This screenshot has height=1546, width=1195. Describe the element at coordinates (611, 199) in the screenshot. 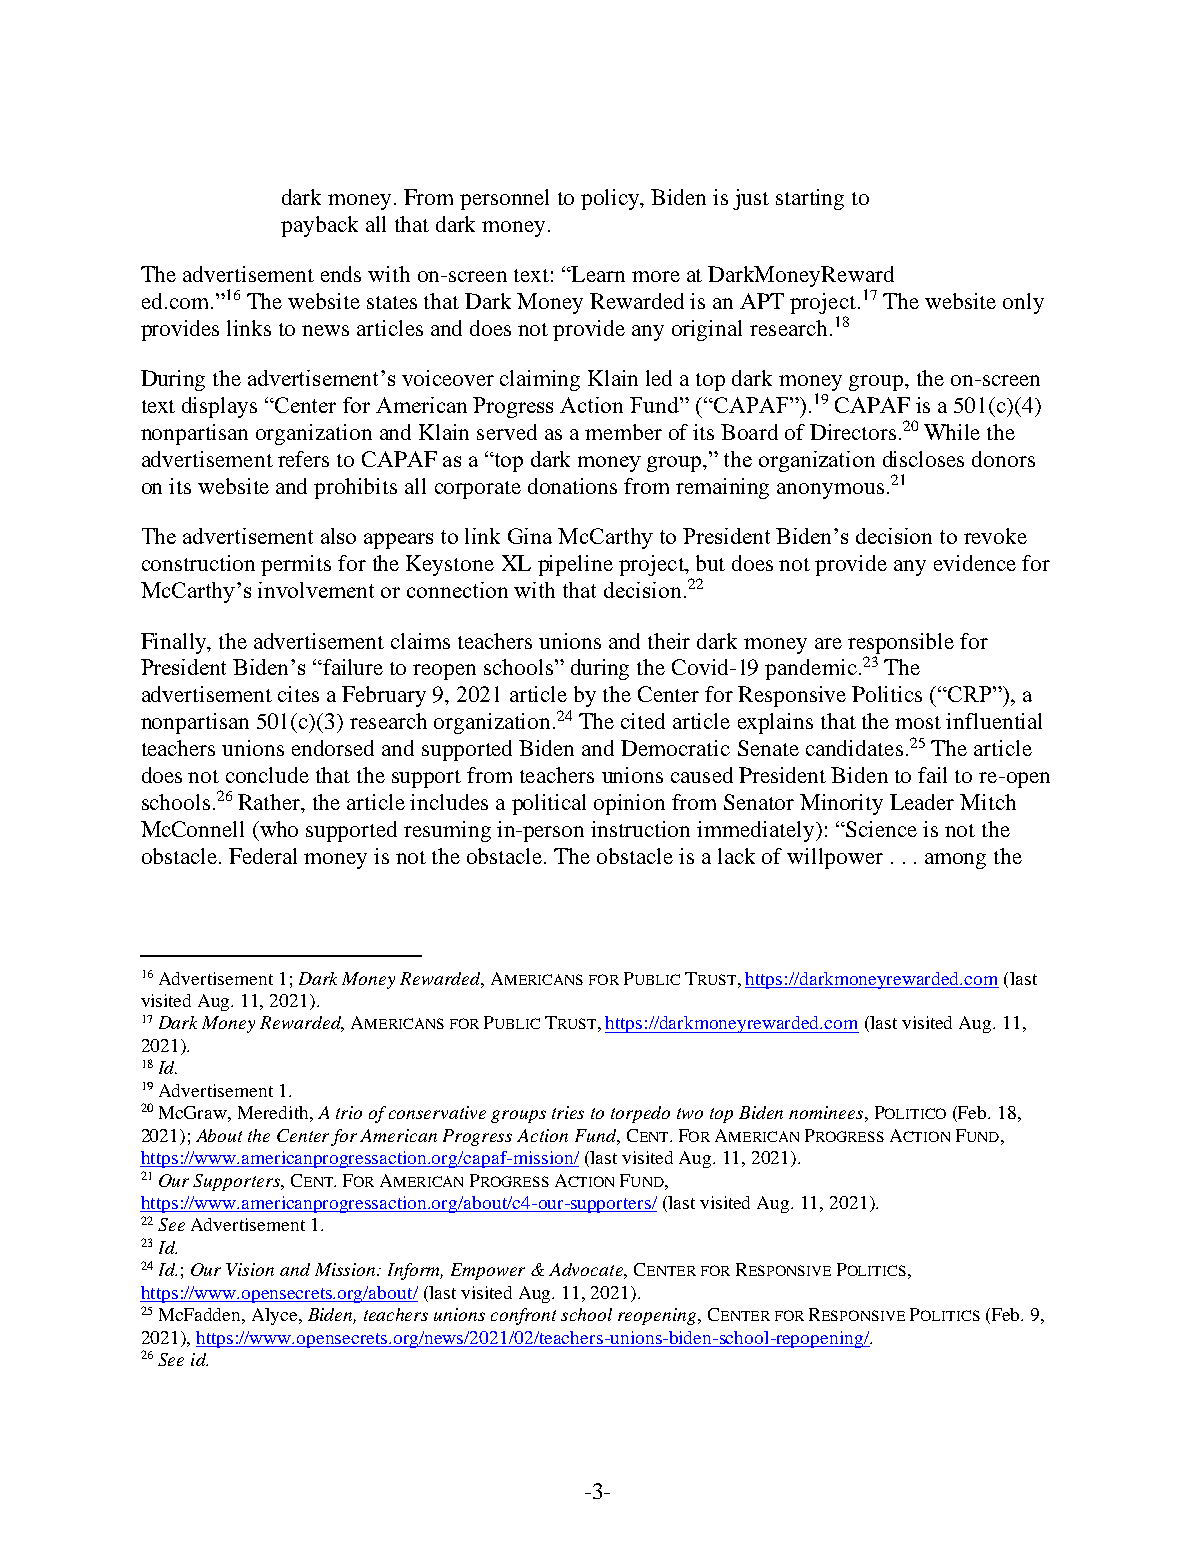

I see `policy` at that location.
